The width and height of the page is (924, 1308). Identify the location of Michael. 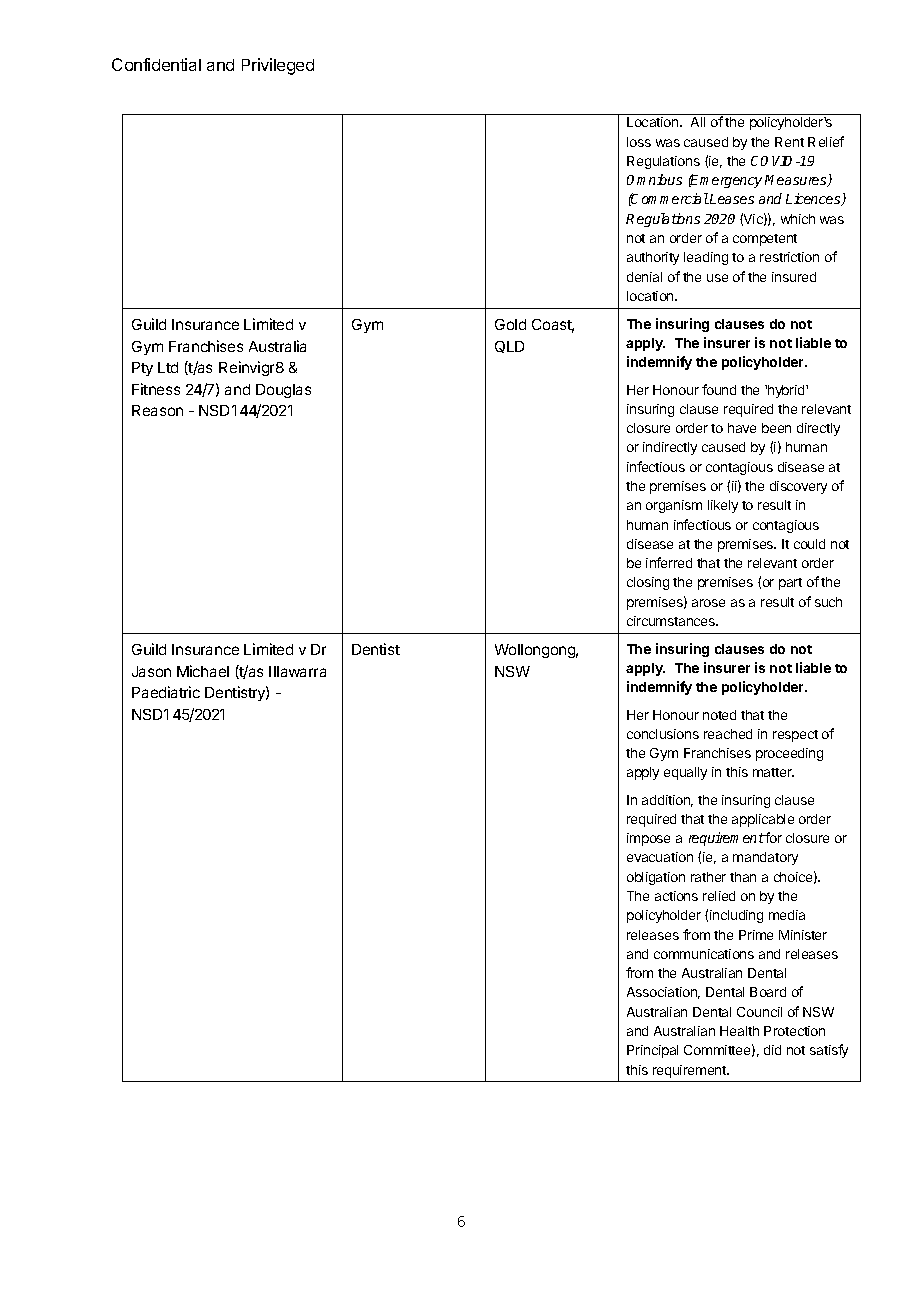
(203, 671).
